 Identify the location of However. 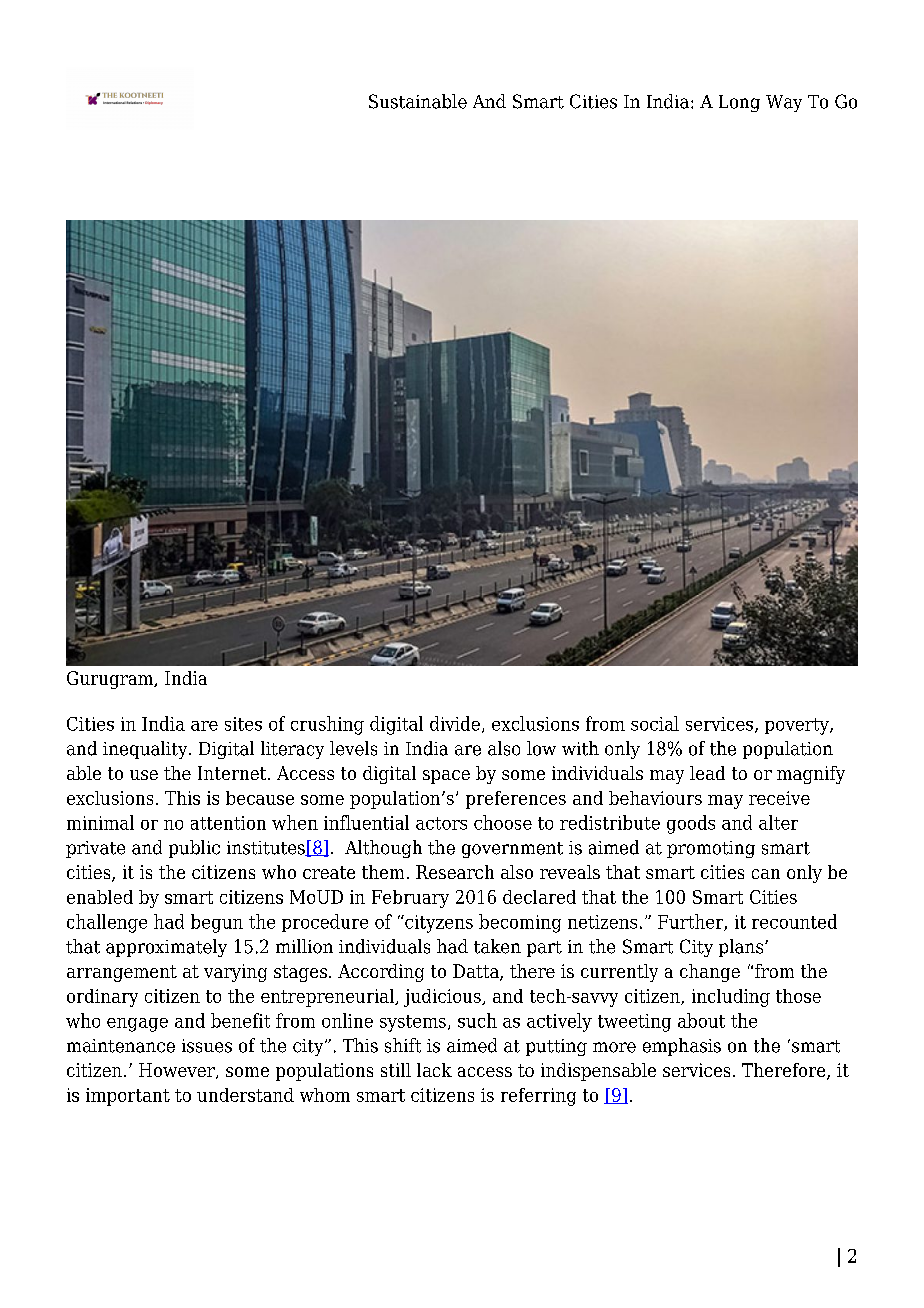
(178, 1071).
